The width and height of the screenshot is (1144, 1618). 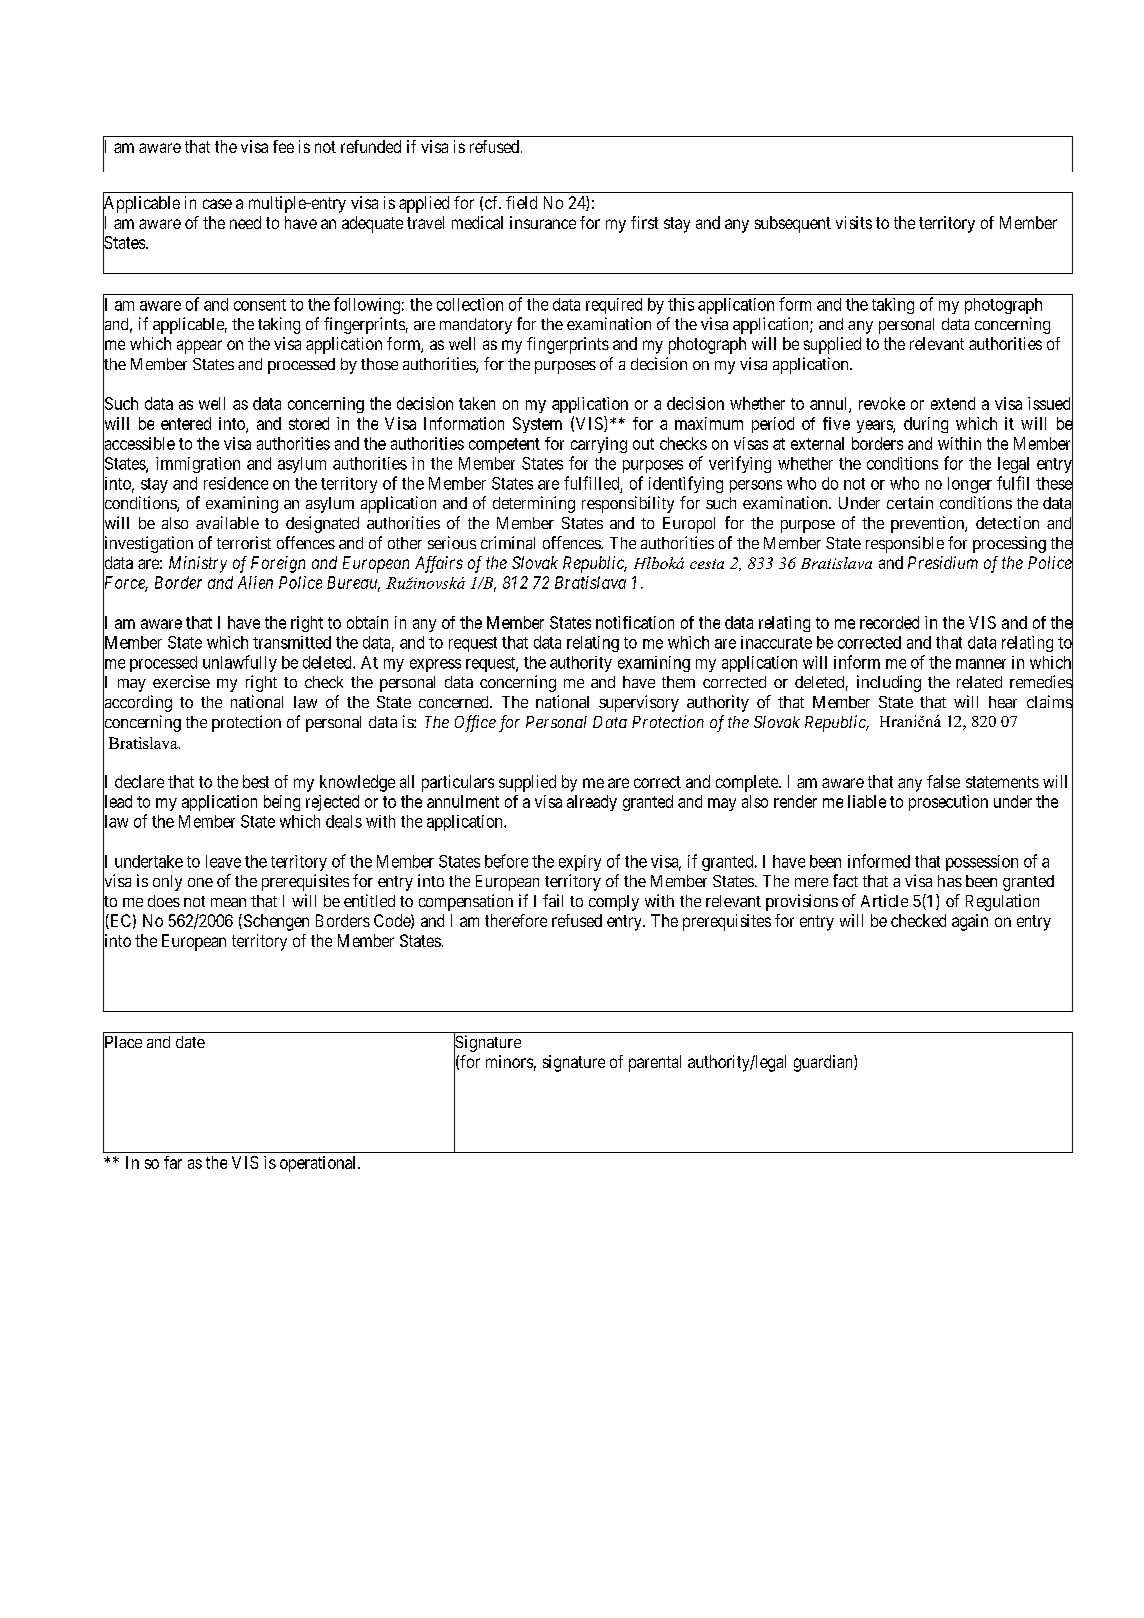 I want to click on far, so click(x=173, y=1162).
